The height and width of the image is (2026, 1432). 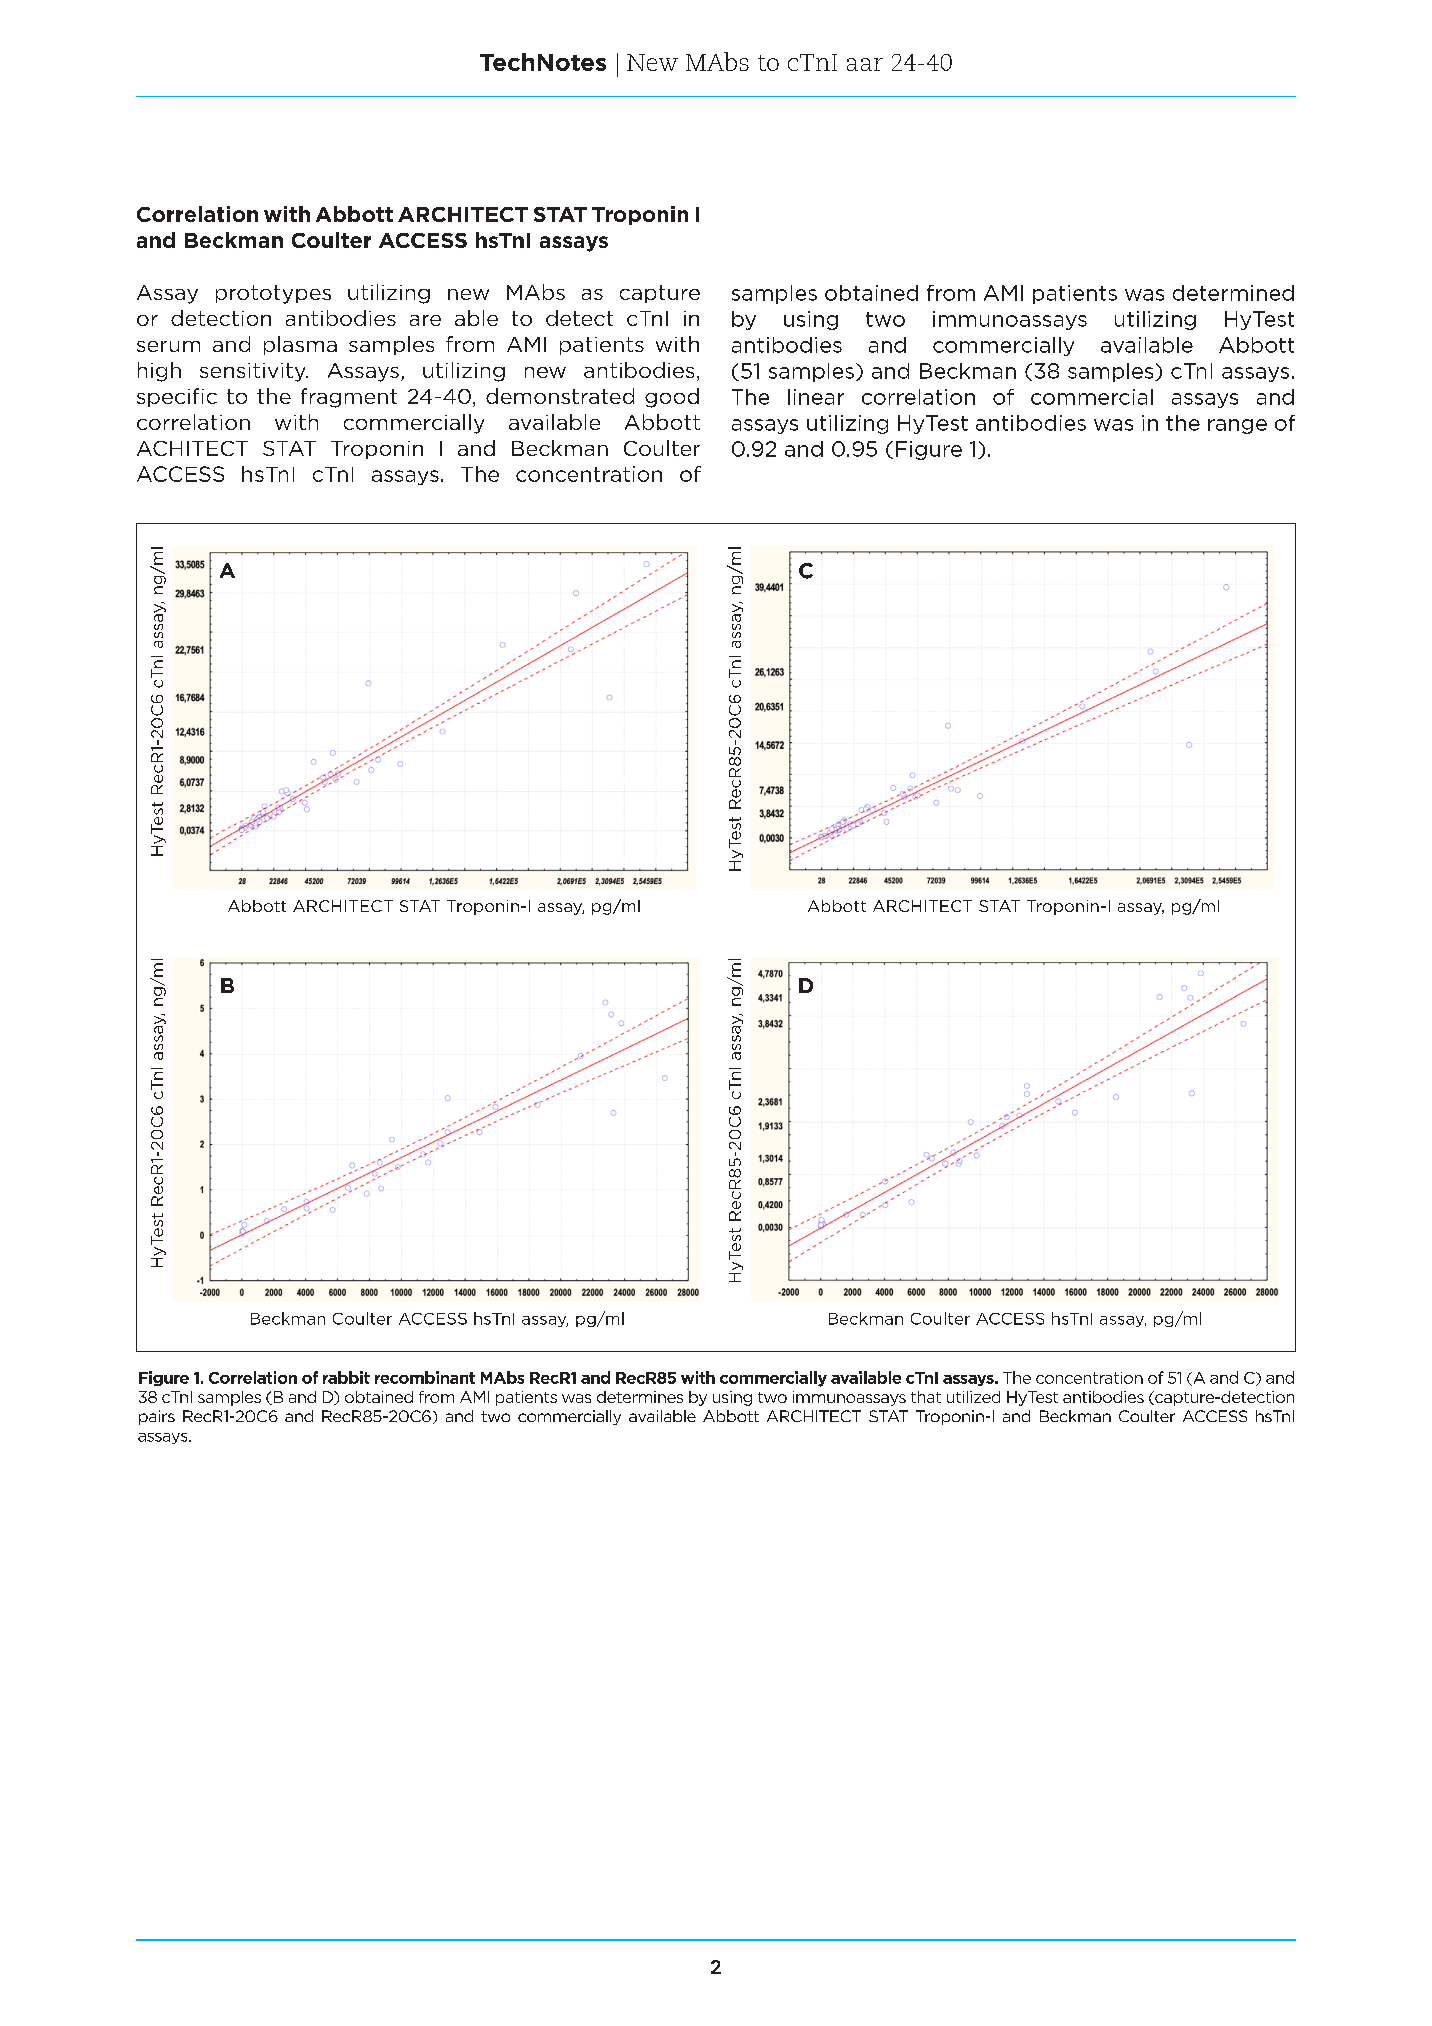 I want to click on fragment, so click(x=349, y=398).
